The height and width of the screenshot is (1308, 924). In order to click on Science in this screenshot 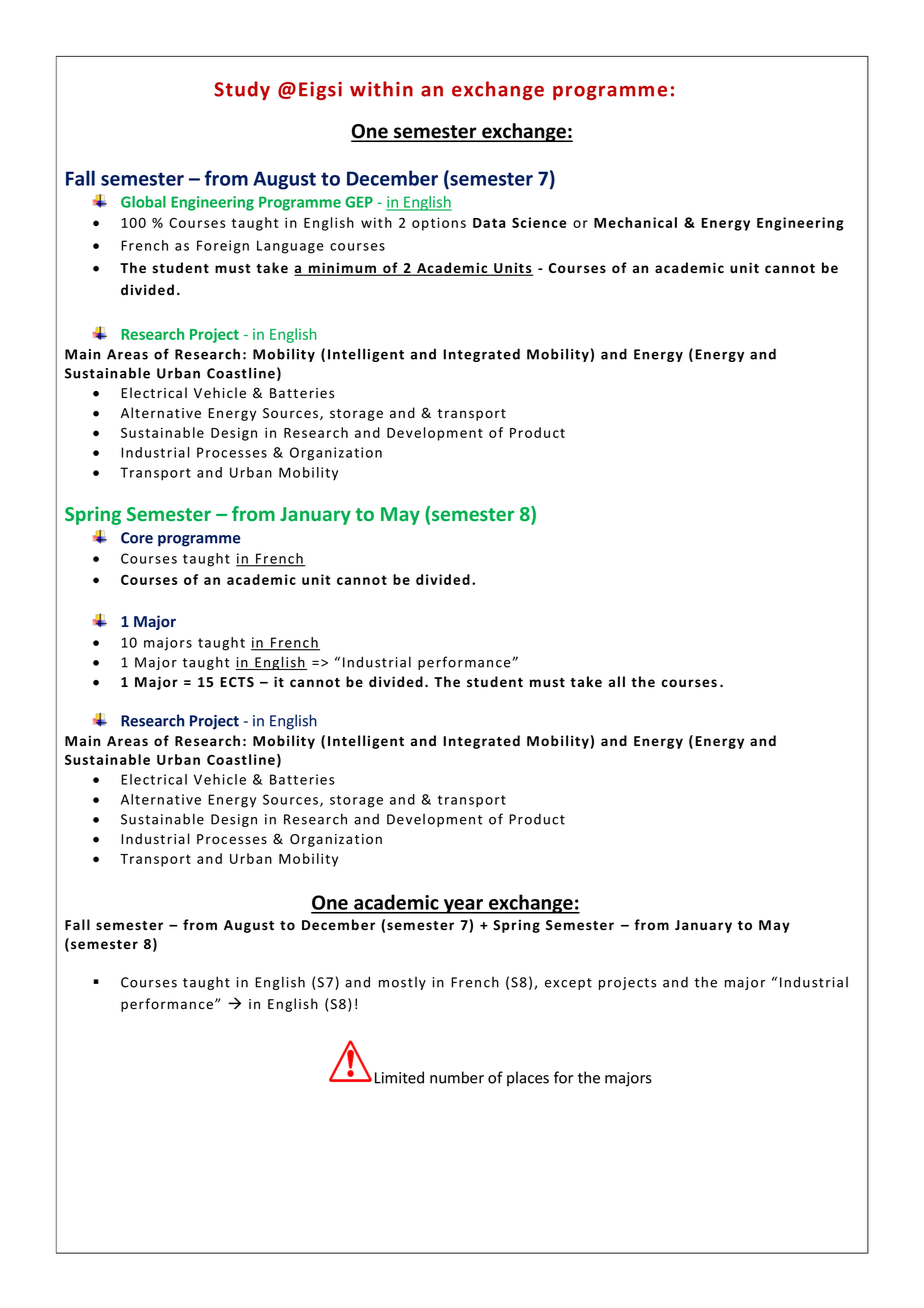, I will do `click(539, 222)`.
